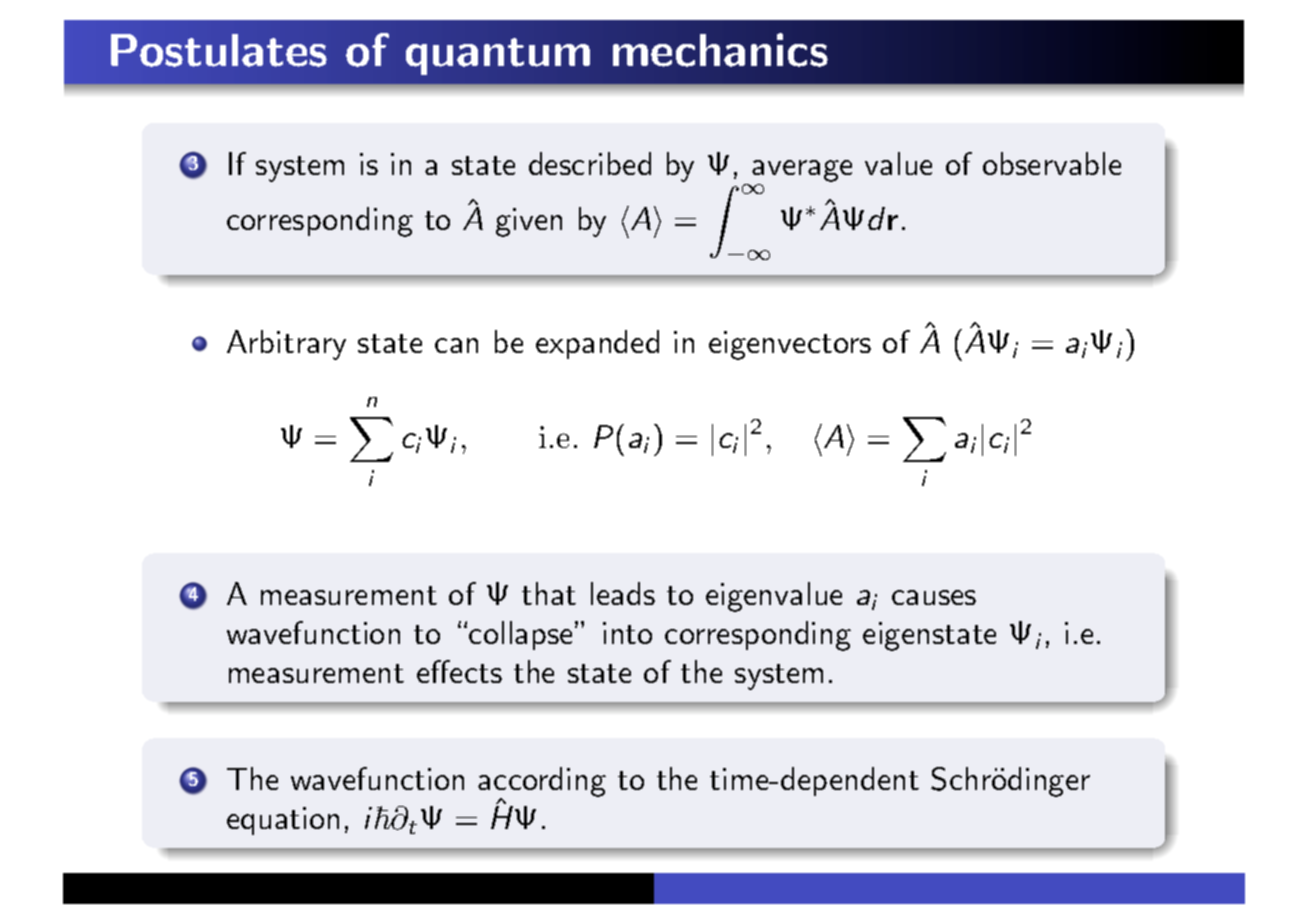 This screenshot has height=924, width=1308. Describe the element at coordinates (1052, 163) in the screenshot. I see `observable` at that location.
